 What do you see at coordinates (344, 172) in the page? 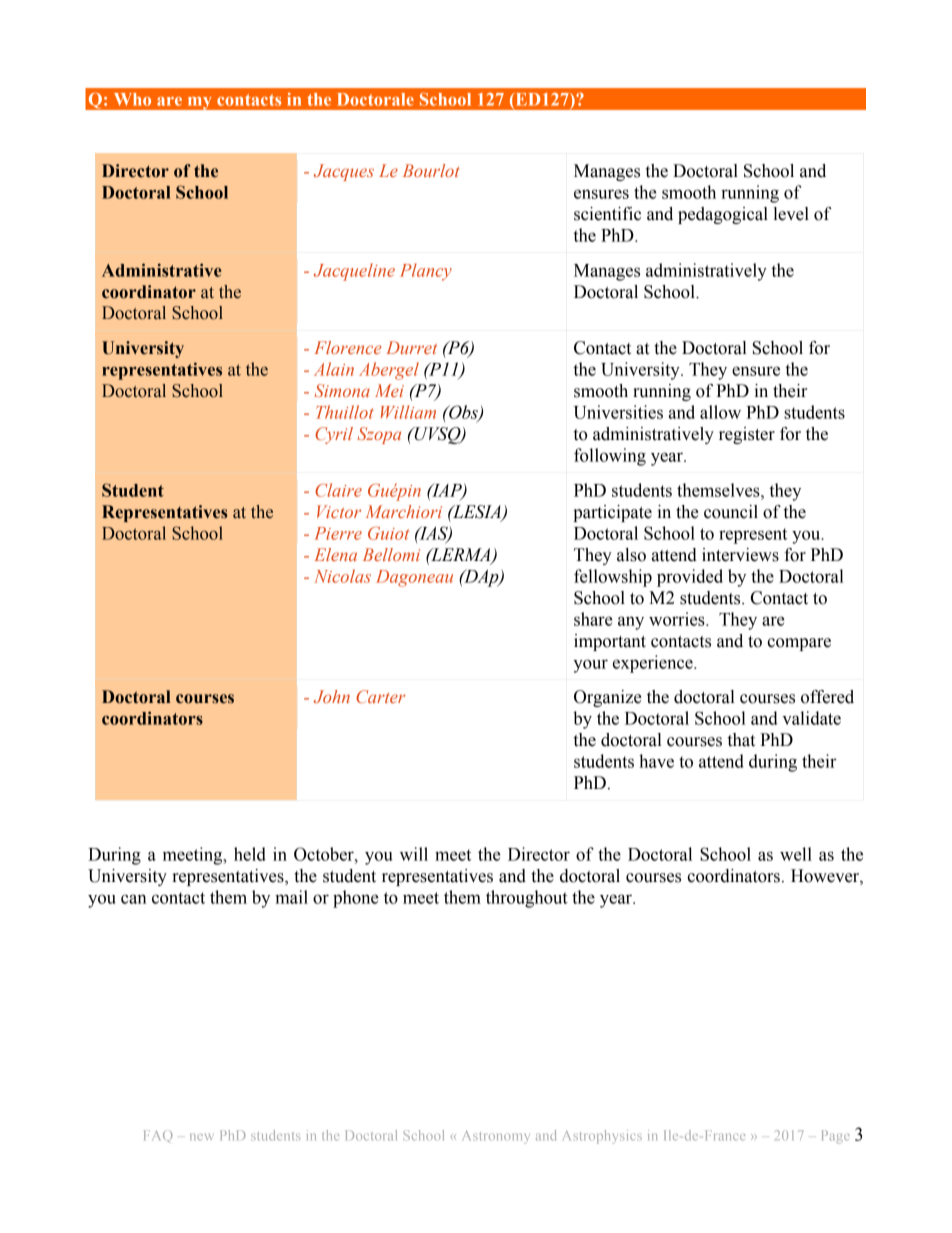
I see `Jacques` at bounding box center [344, 172].
